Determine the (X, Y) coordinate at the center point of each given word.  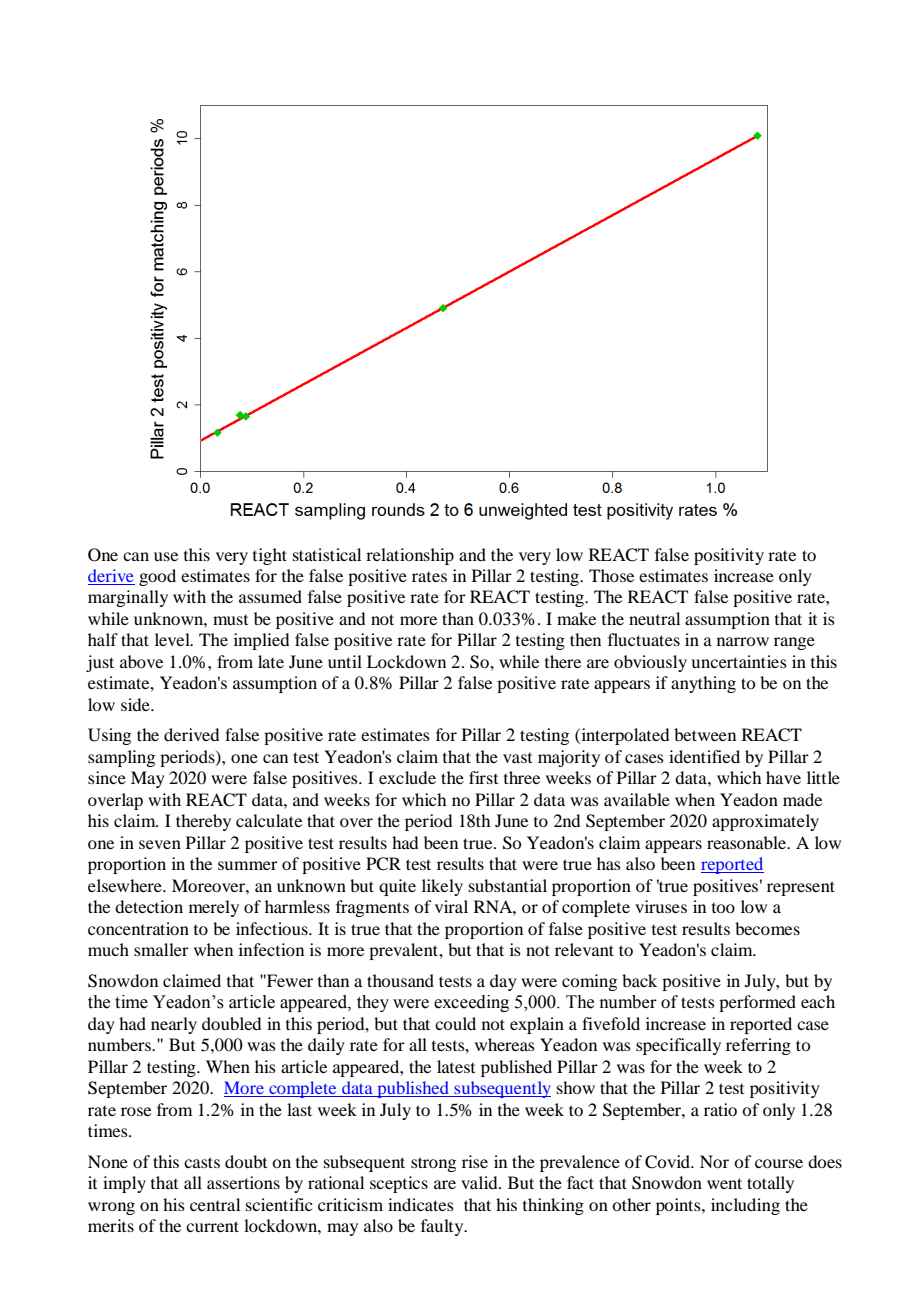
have (783, 777)
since (107, 777)
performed (757, 1003)
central (215, 1204)
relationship (410, 556)
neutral (654, 618)
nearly (174, 1025)
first (483, 777)
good (157, 577)
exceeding (471, 1003)
